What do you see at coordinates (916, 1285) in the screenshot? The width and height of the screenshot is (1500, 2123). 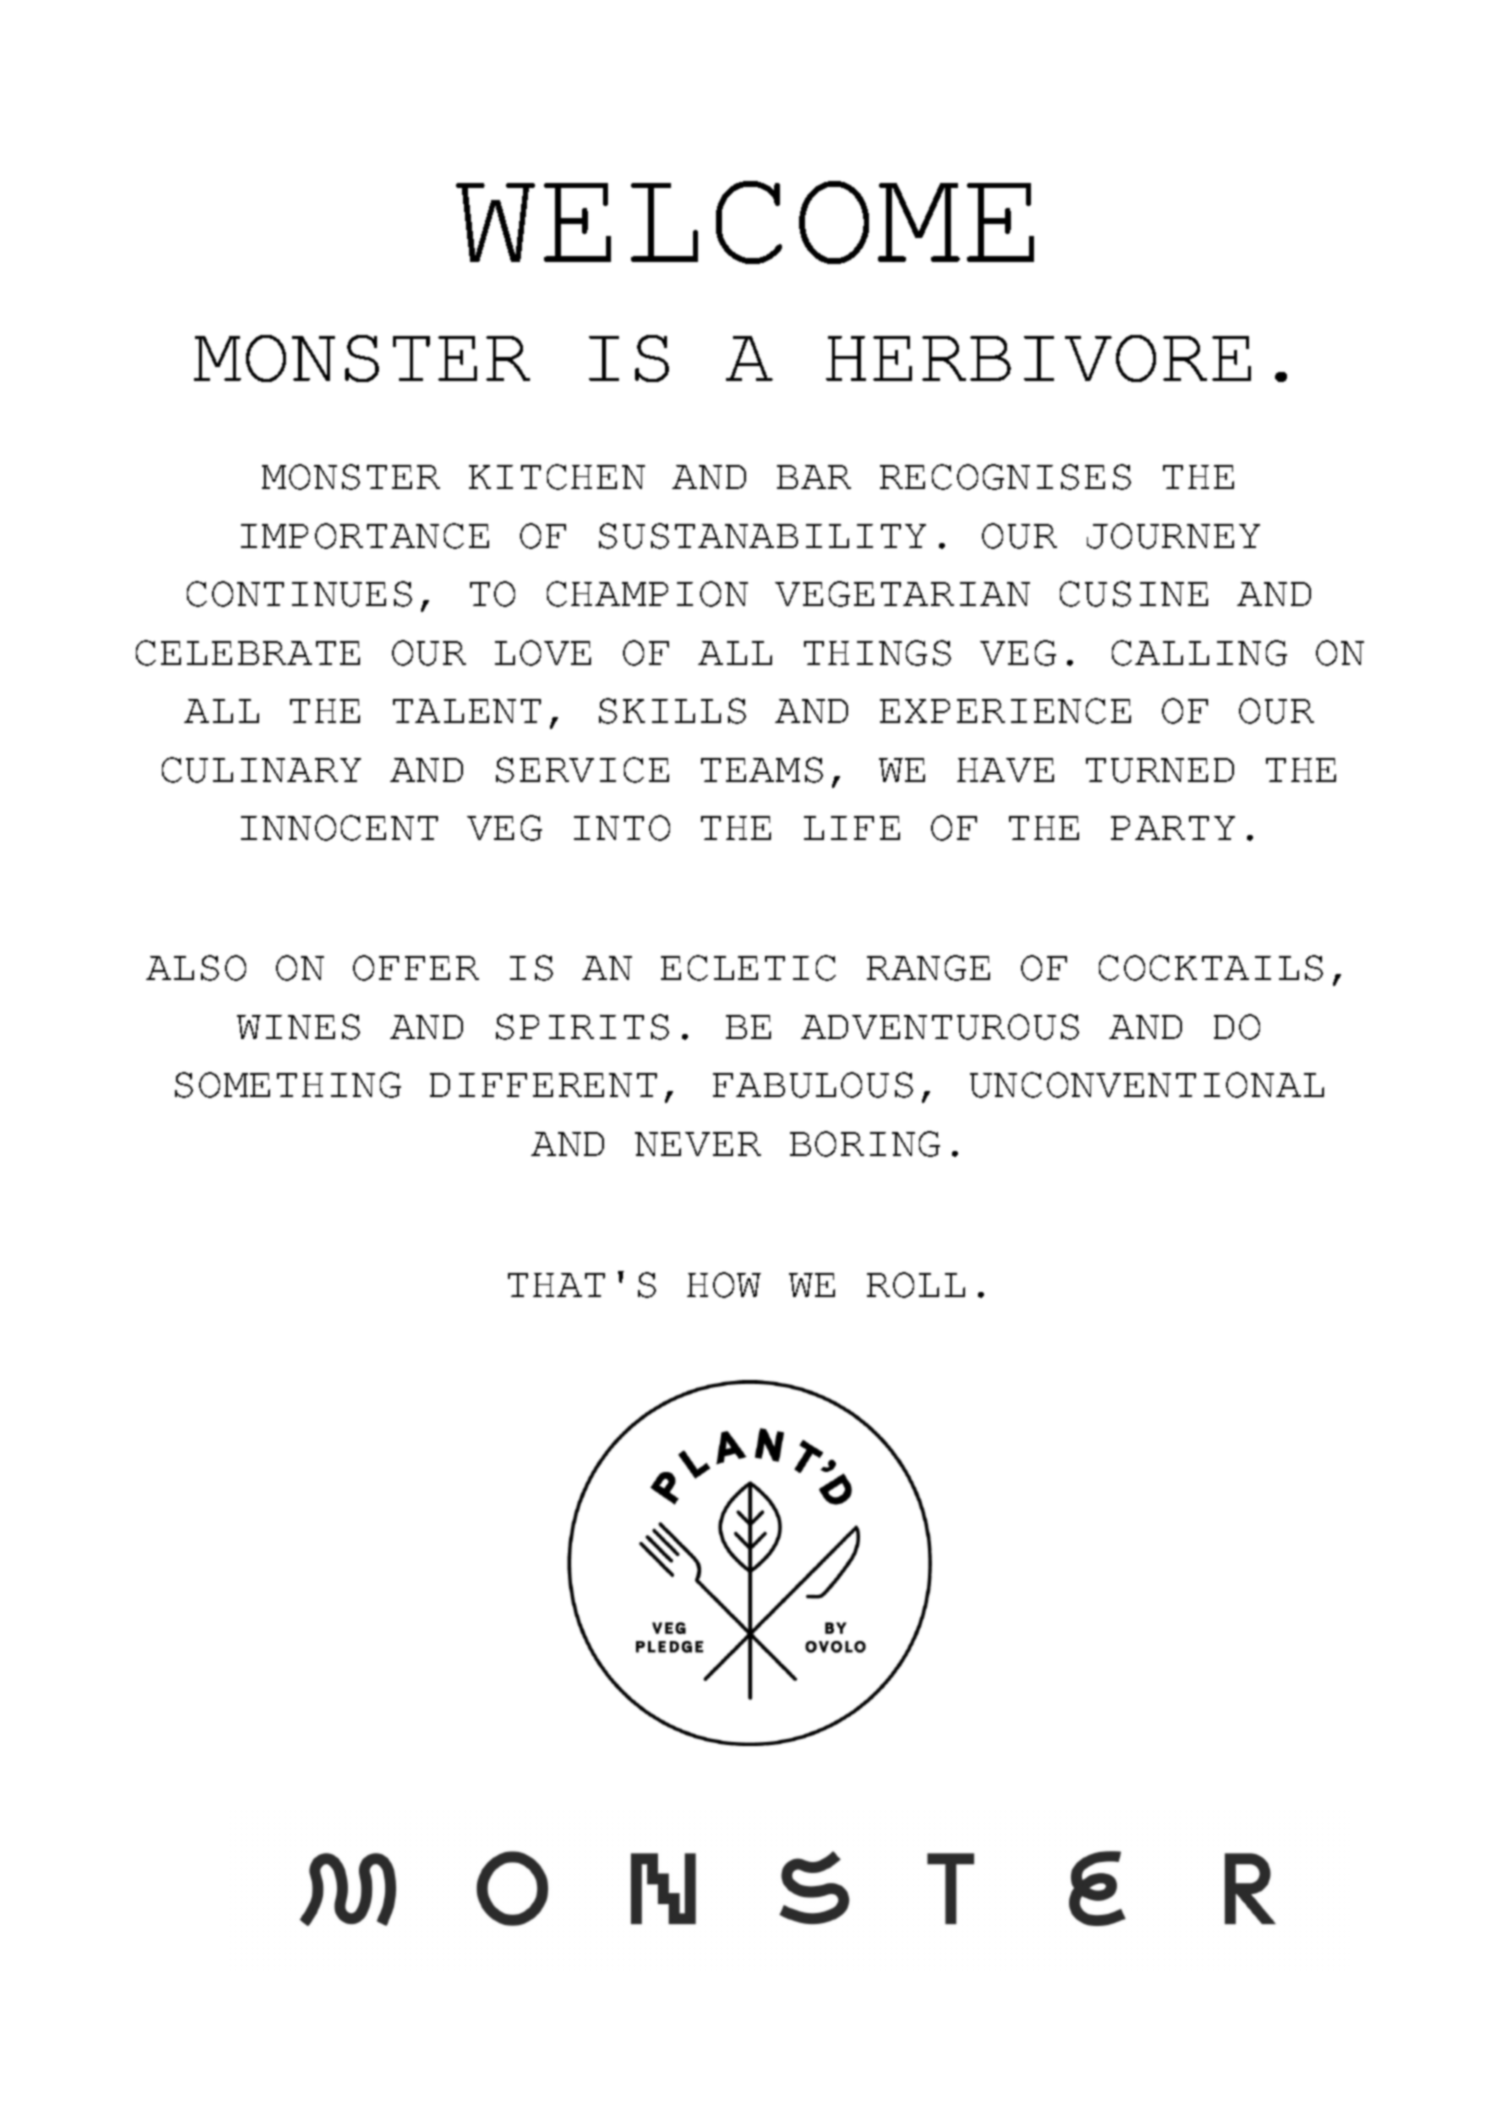 I see `ROLL` at bounding box center [916, 1285].
